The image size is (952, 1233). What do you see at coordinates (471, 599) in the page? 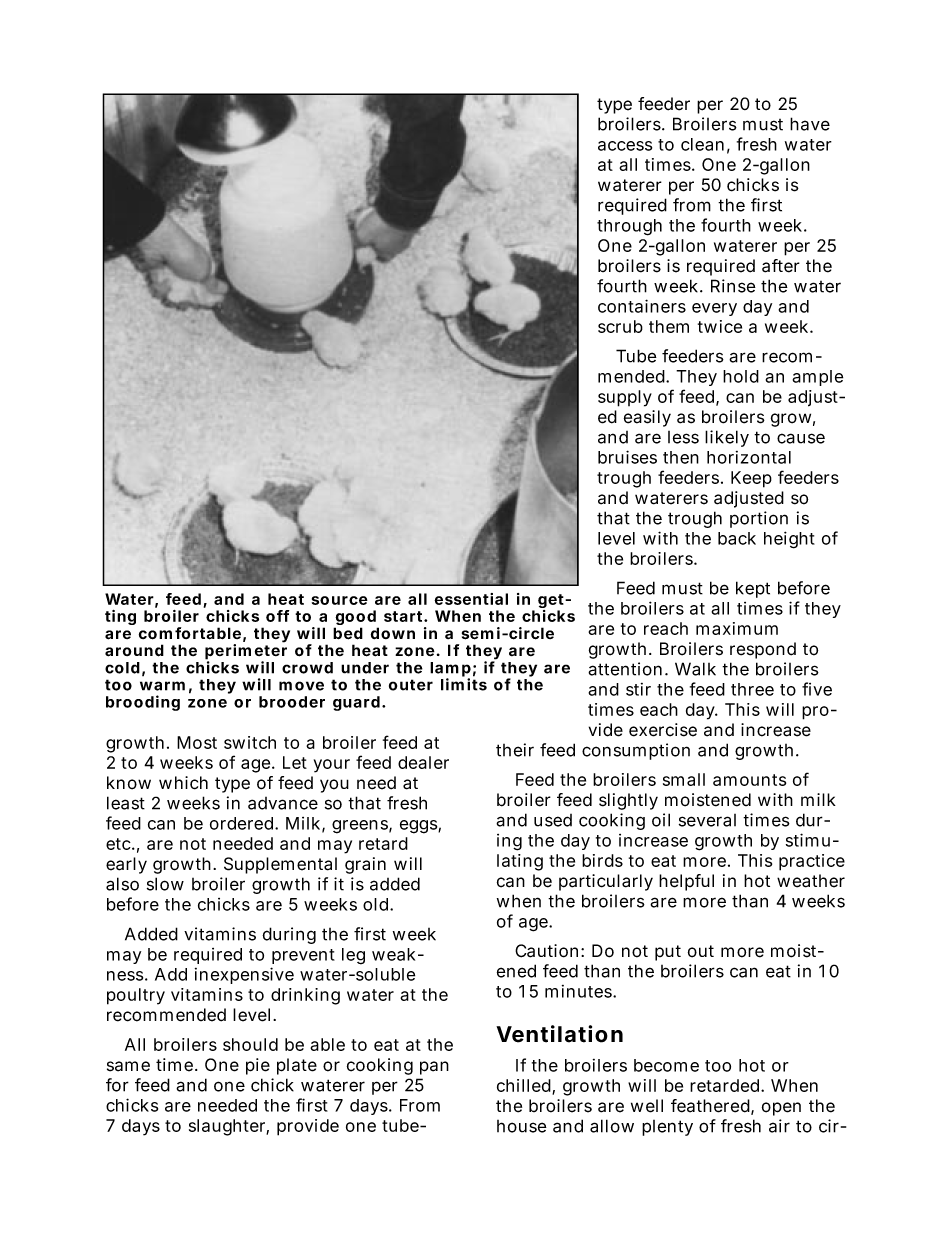
I see `essential` at bounding box center [471, 599].
